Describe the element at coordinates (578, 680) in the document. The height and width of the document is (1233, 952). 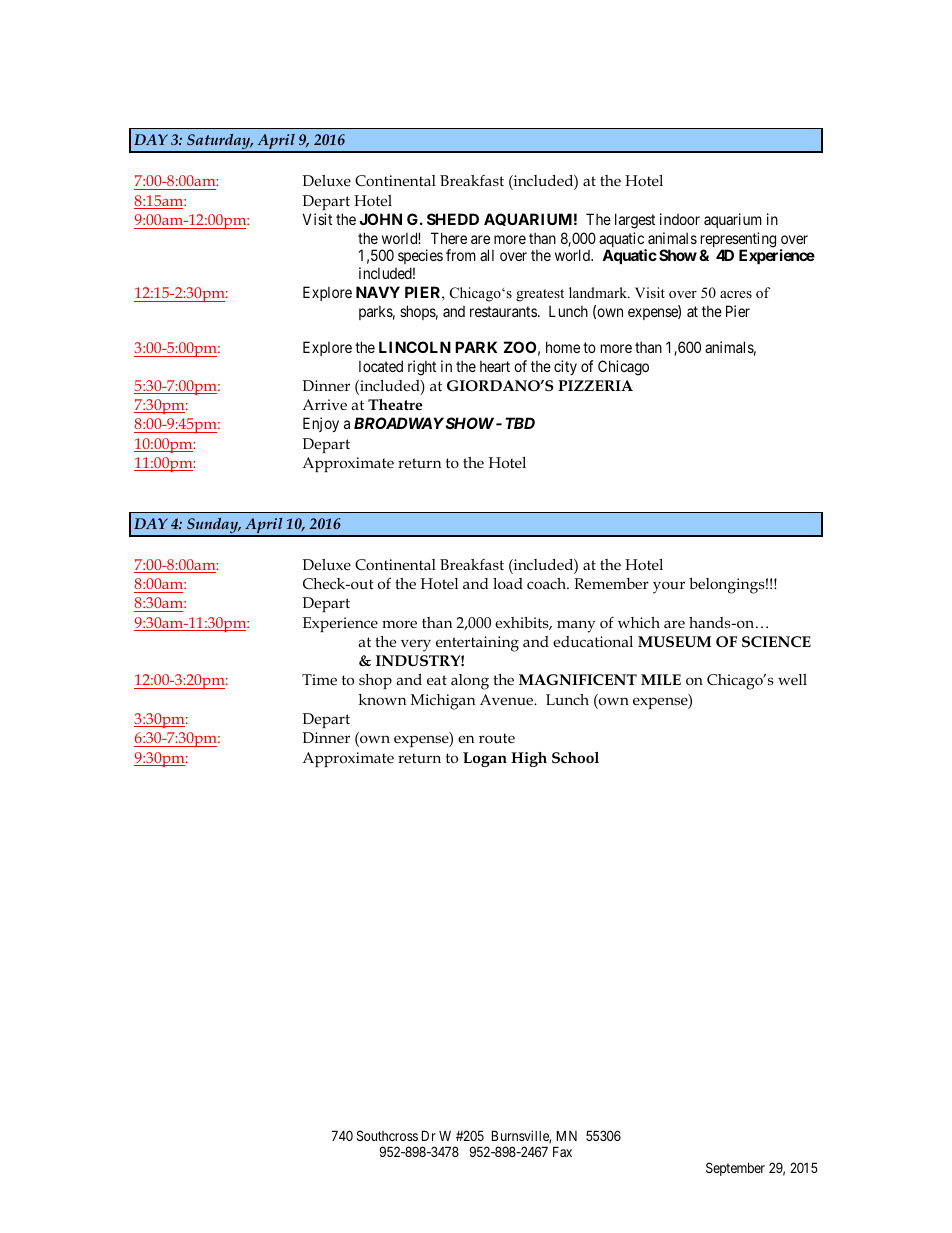
I see `MAGNIFICENT` at that location.
